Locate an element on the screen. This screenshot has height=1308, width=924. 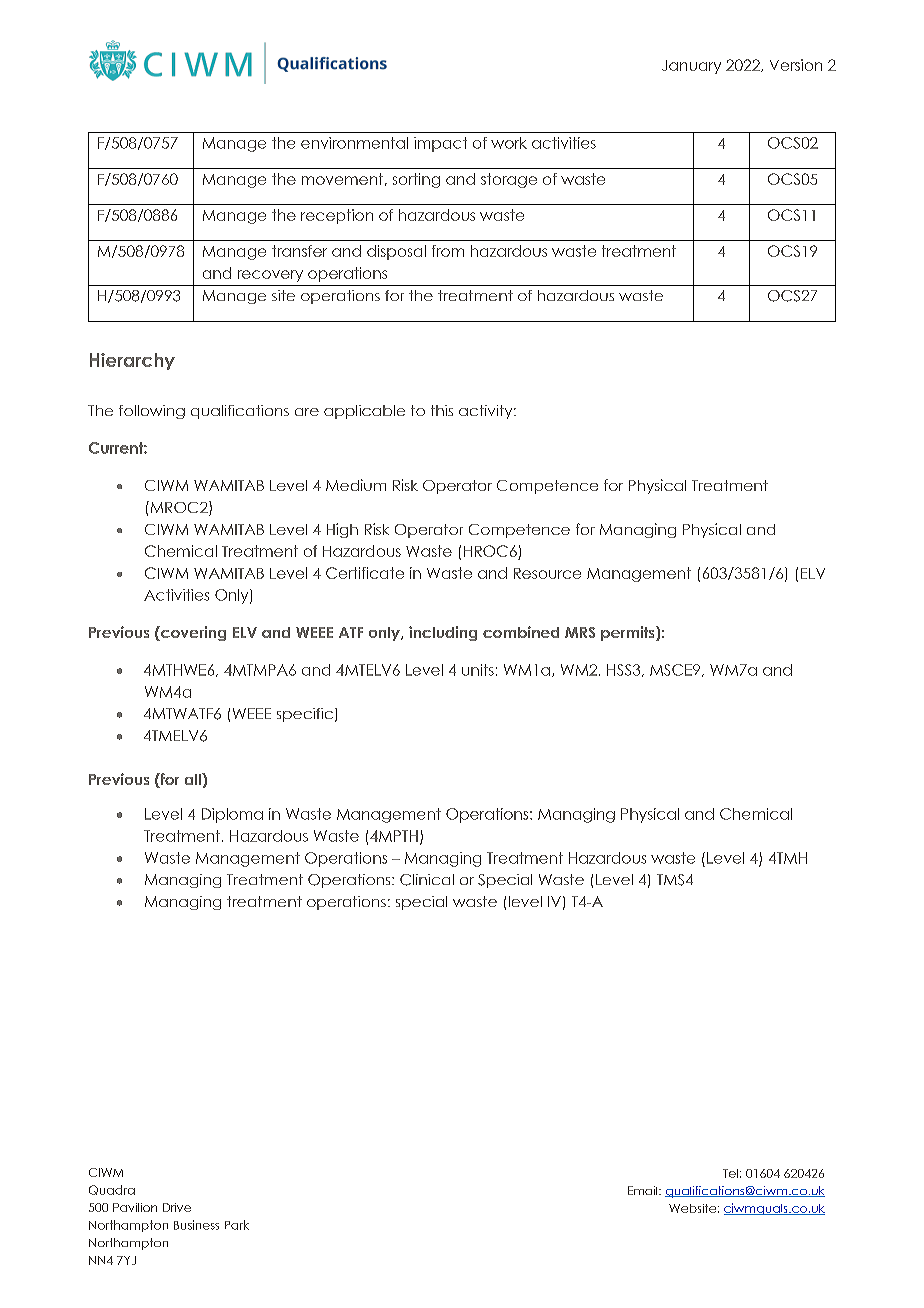
environmental is located at coordinates (354, 143).
